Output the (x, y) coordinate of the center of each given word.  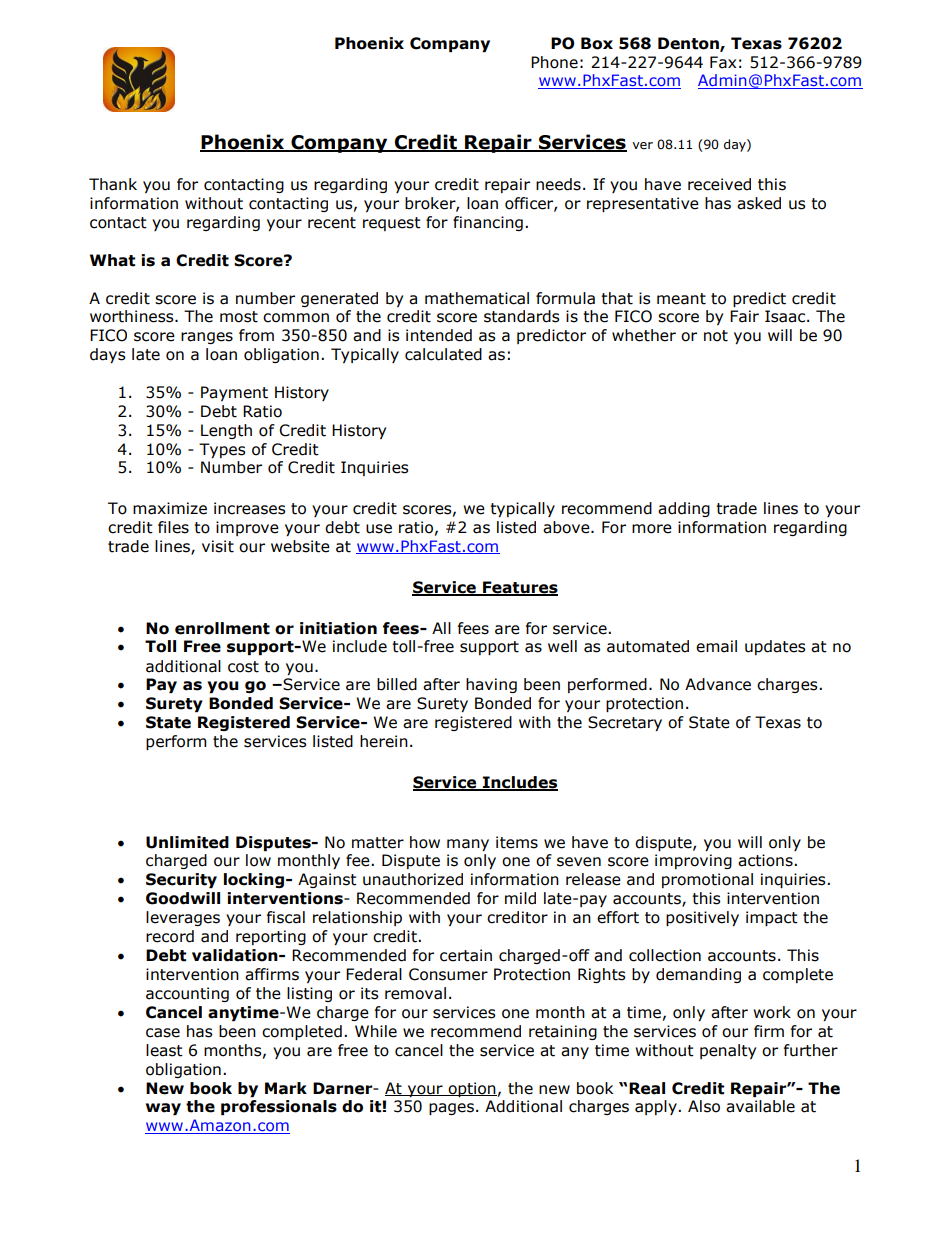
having (491, 685)
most (239, 317)
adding (684, 509)
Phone (554, 62)
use (379, 529)
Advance (718, 684)
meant (681, 299)
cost (243, 667)
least (164, 1050)
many (468, 845)
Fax (723, 62)
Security (181, 880)
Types (222, 450)
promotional (707, 880)
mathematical (477, 298)
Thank (113, 184)
